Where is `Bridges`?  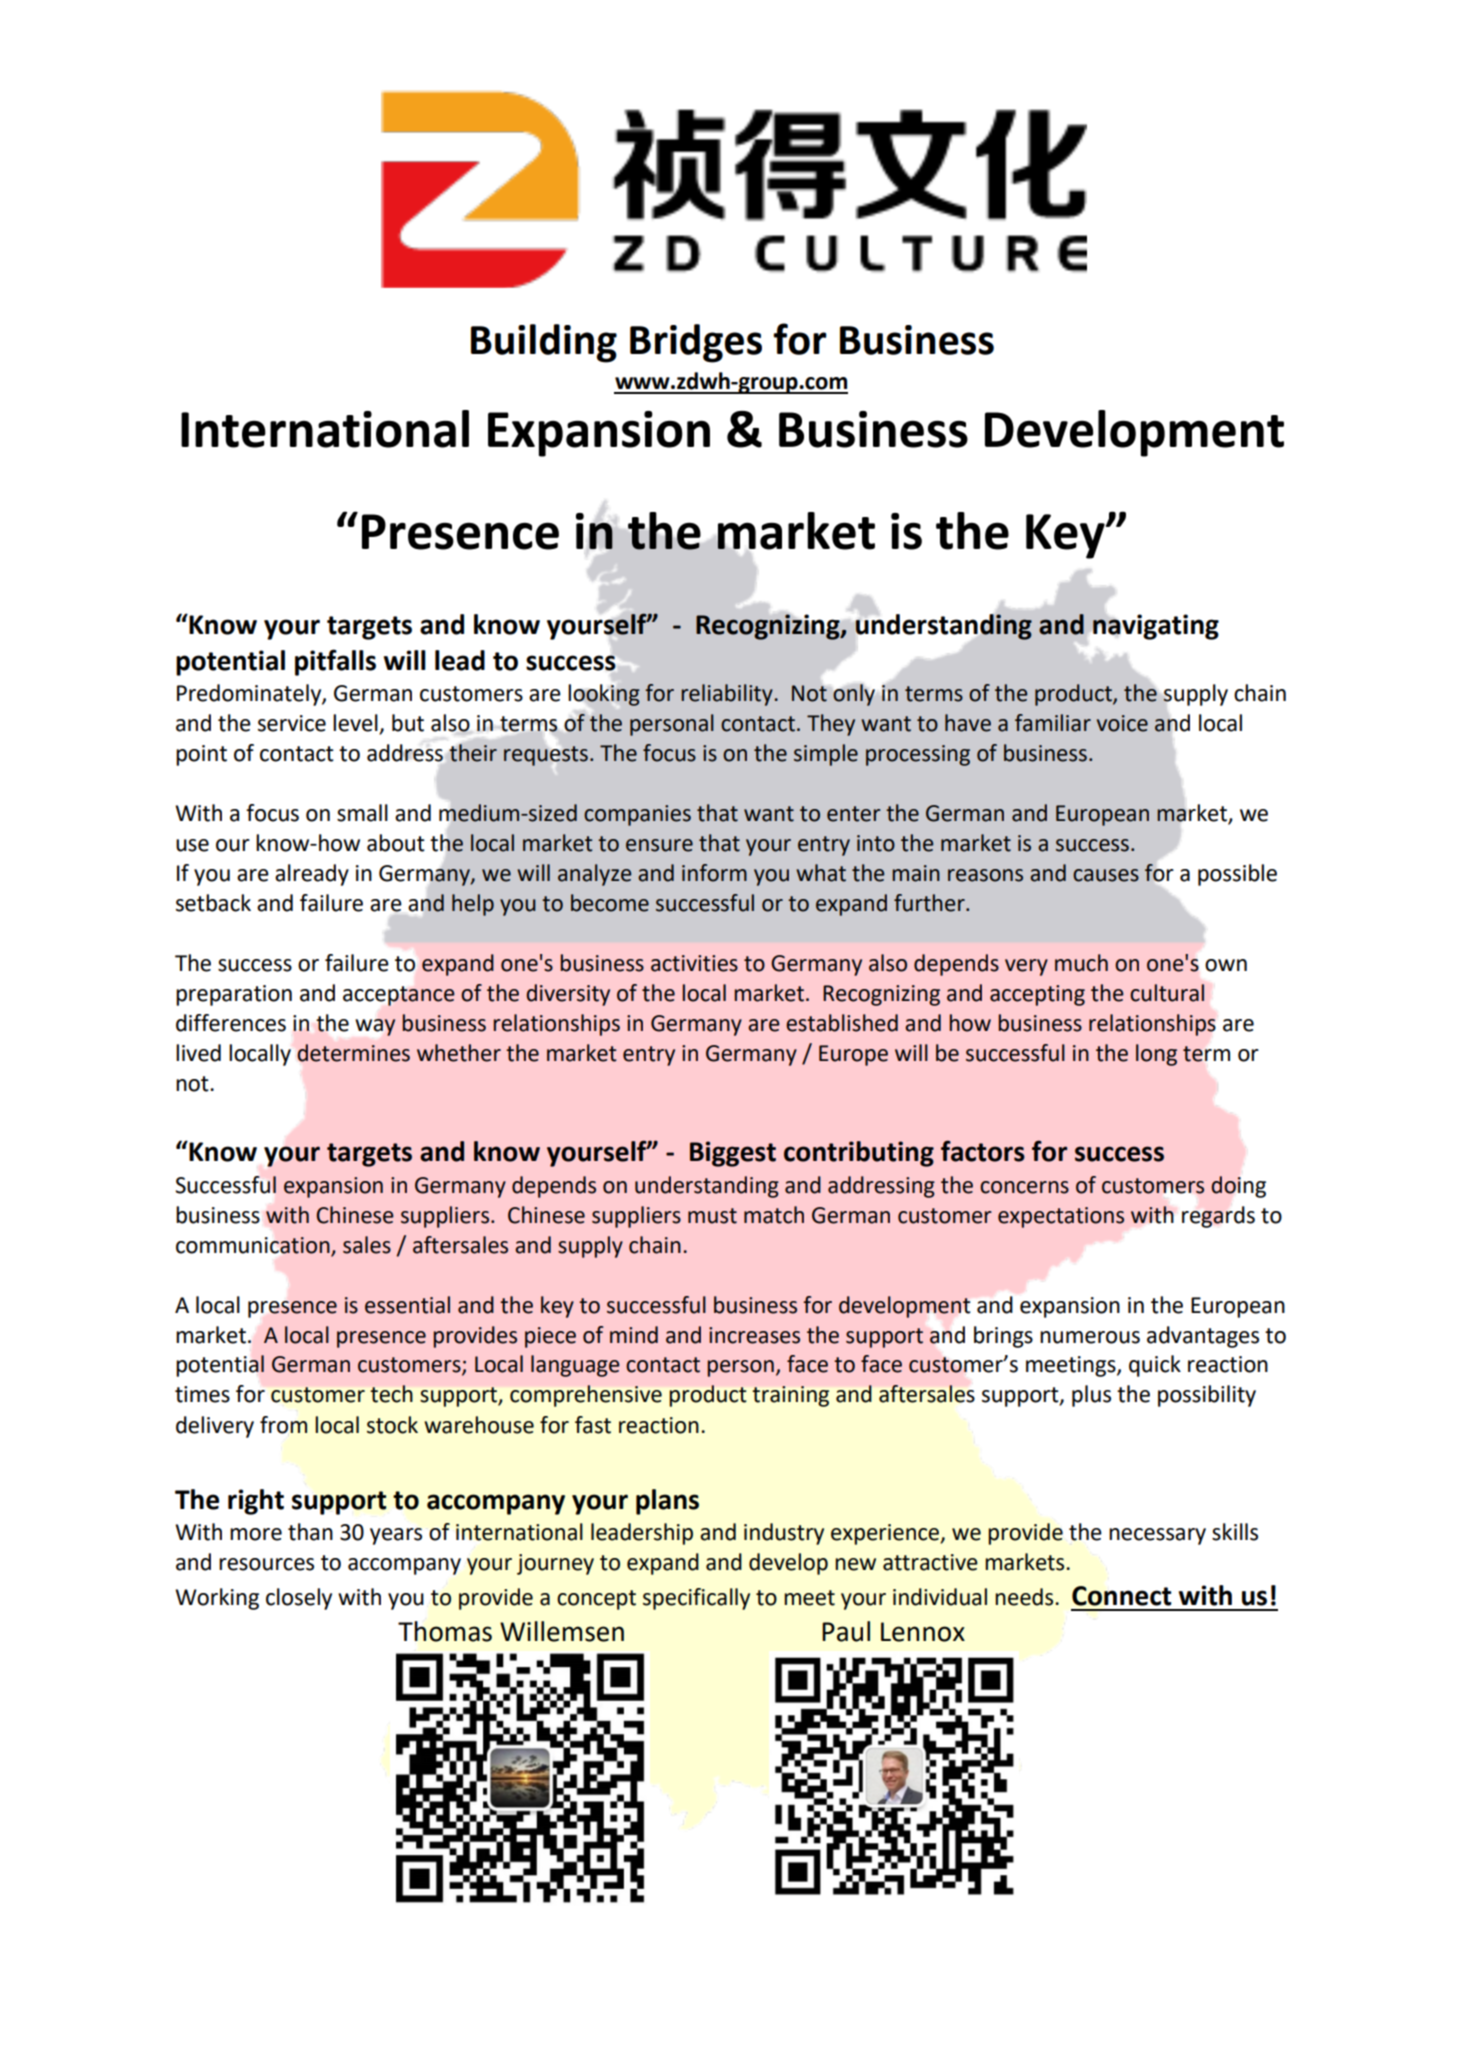 Bridges is located at coordinates (696, 343).
